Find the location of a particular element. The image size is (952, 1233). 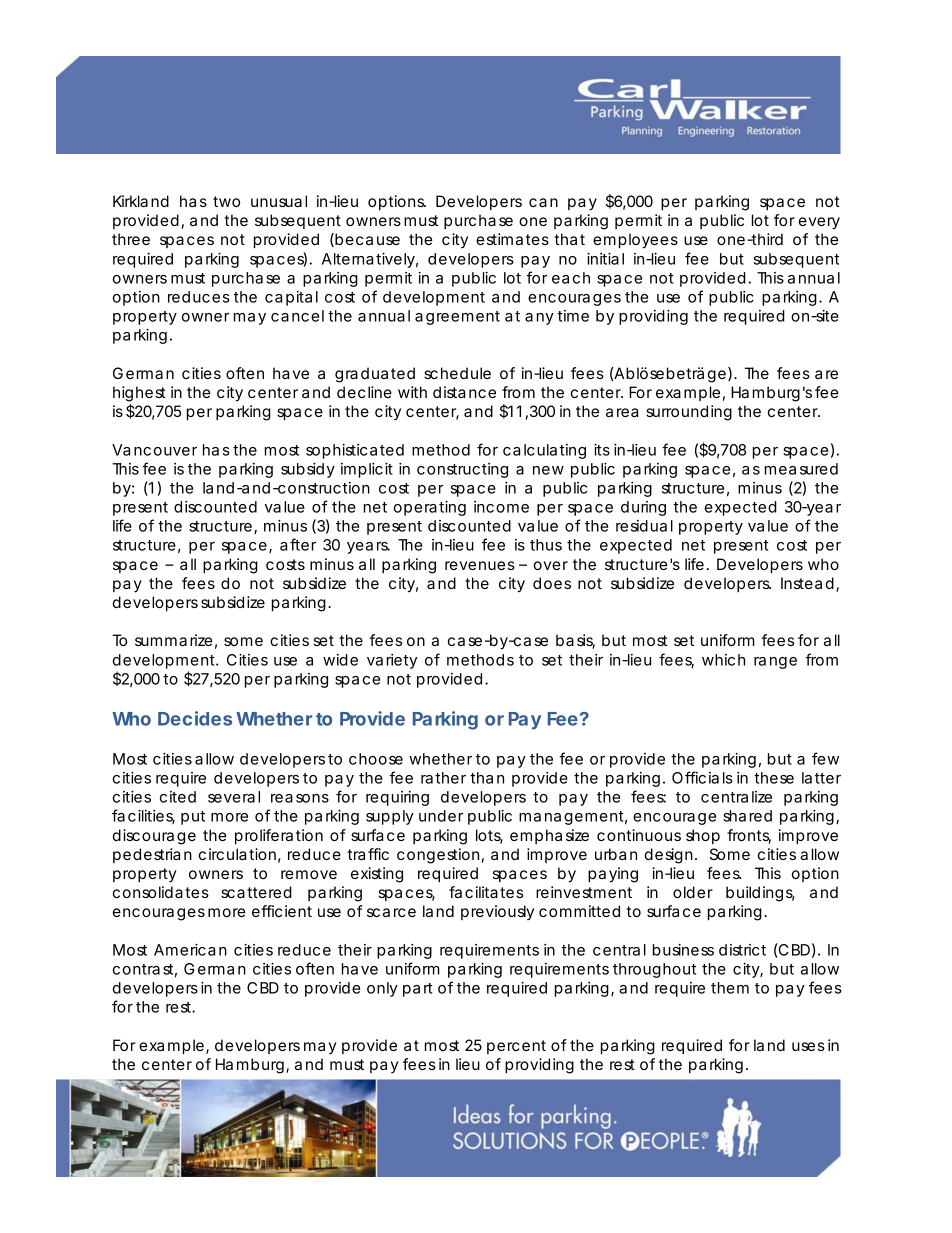

Vancouver is located at coordinates (154, 450).
